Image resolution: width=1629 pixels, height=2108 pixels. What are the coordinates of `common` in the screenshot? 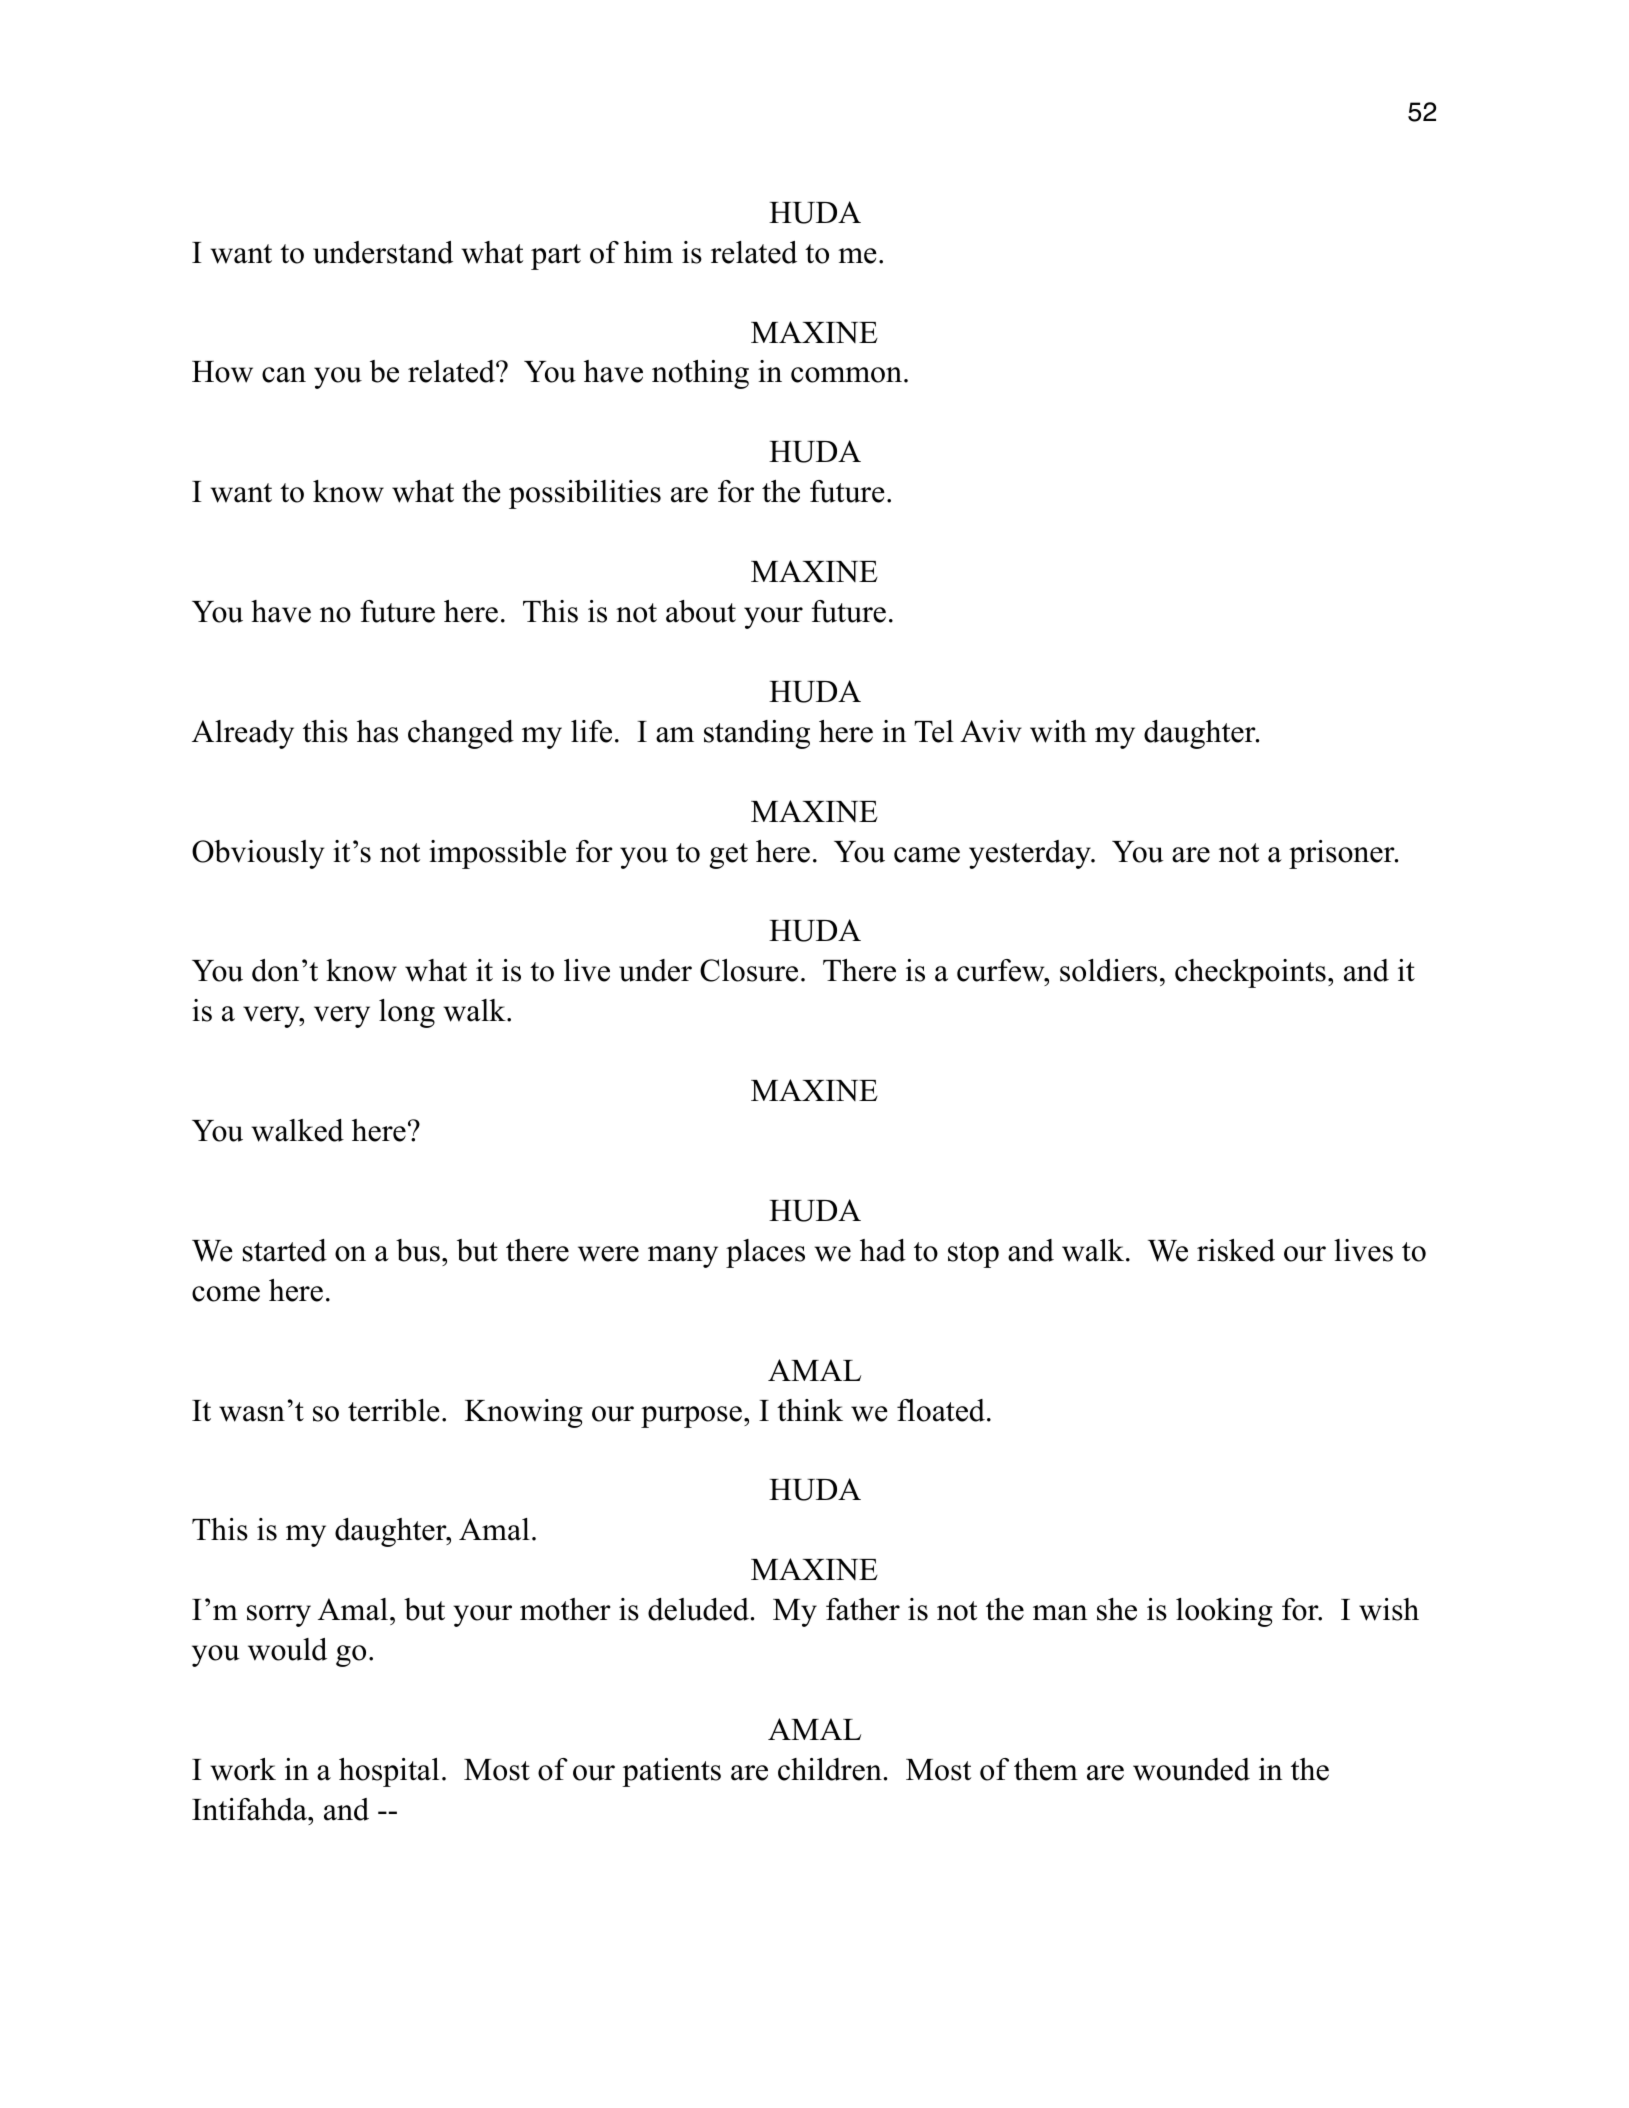 It's located at (848, 375).
